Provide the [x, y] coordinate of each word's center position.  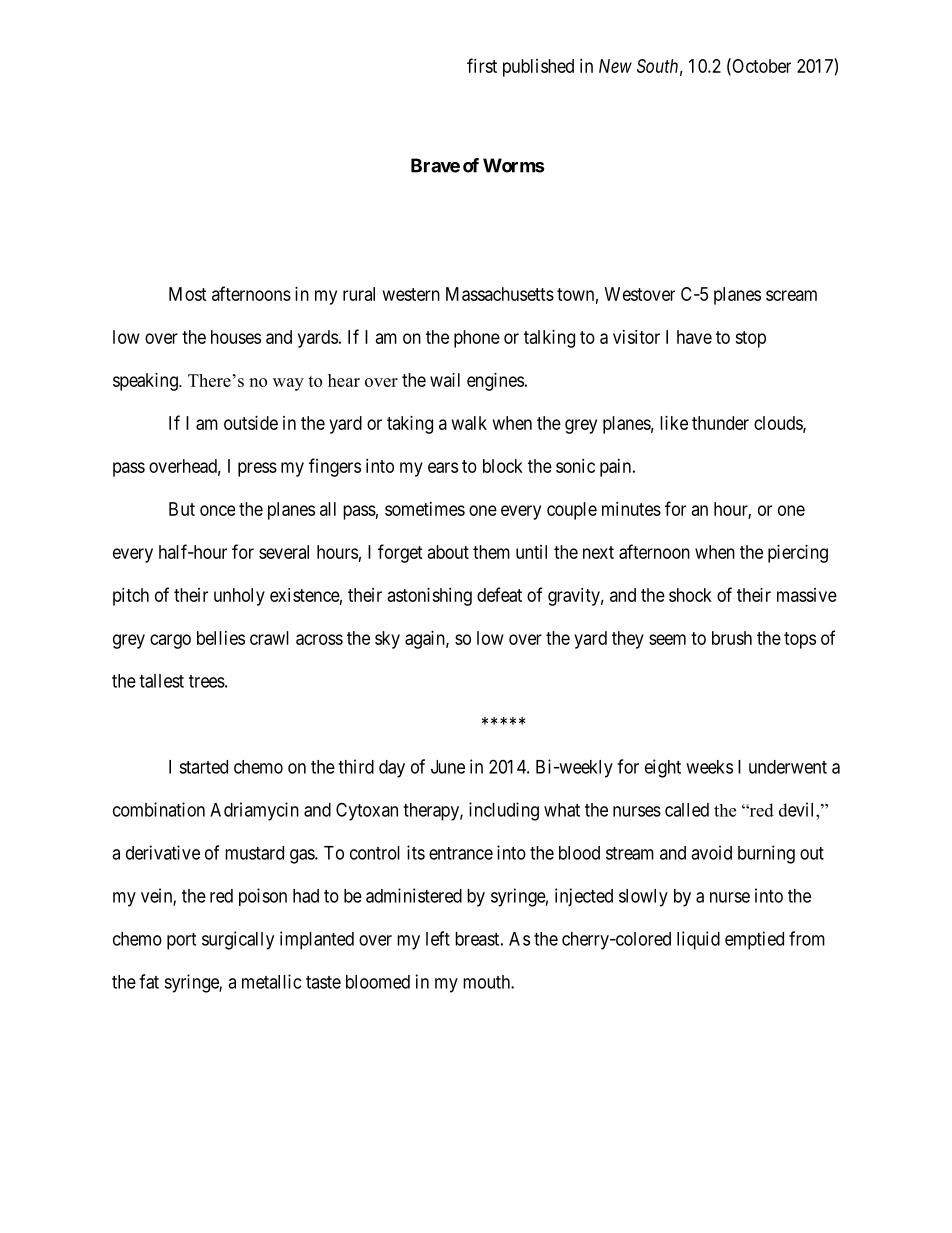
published [538, 68]
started [203, 767]
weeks [709, 767]
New [615, 66]
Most [188, 294]
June [448, 767]
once [217, 510]
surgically [238, 940]
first [482, 65]
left [438, 938]
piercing [798, 554]
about [448, 552]
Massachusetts [500, 294]
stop [750, 339]
